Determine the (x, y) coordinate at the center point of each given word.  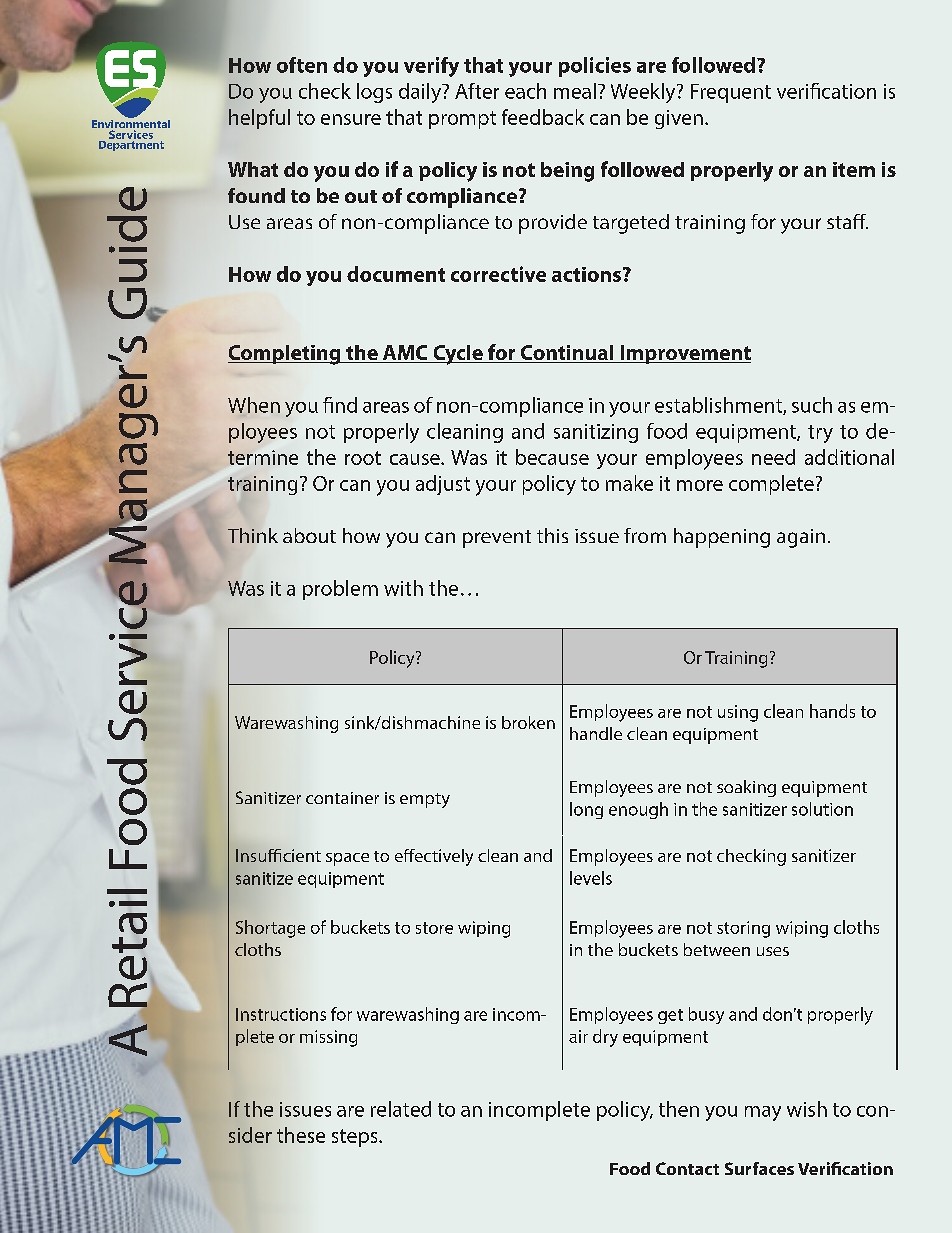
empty (425, 800)
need (773, 457)
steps (356, 1138)
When (254, 405)
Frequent (731, 93)
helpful (259, 119)
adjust (443, 485)
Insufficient (278, 855)
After (477, 91)
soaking (746, 788)
